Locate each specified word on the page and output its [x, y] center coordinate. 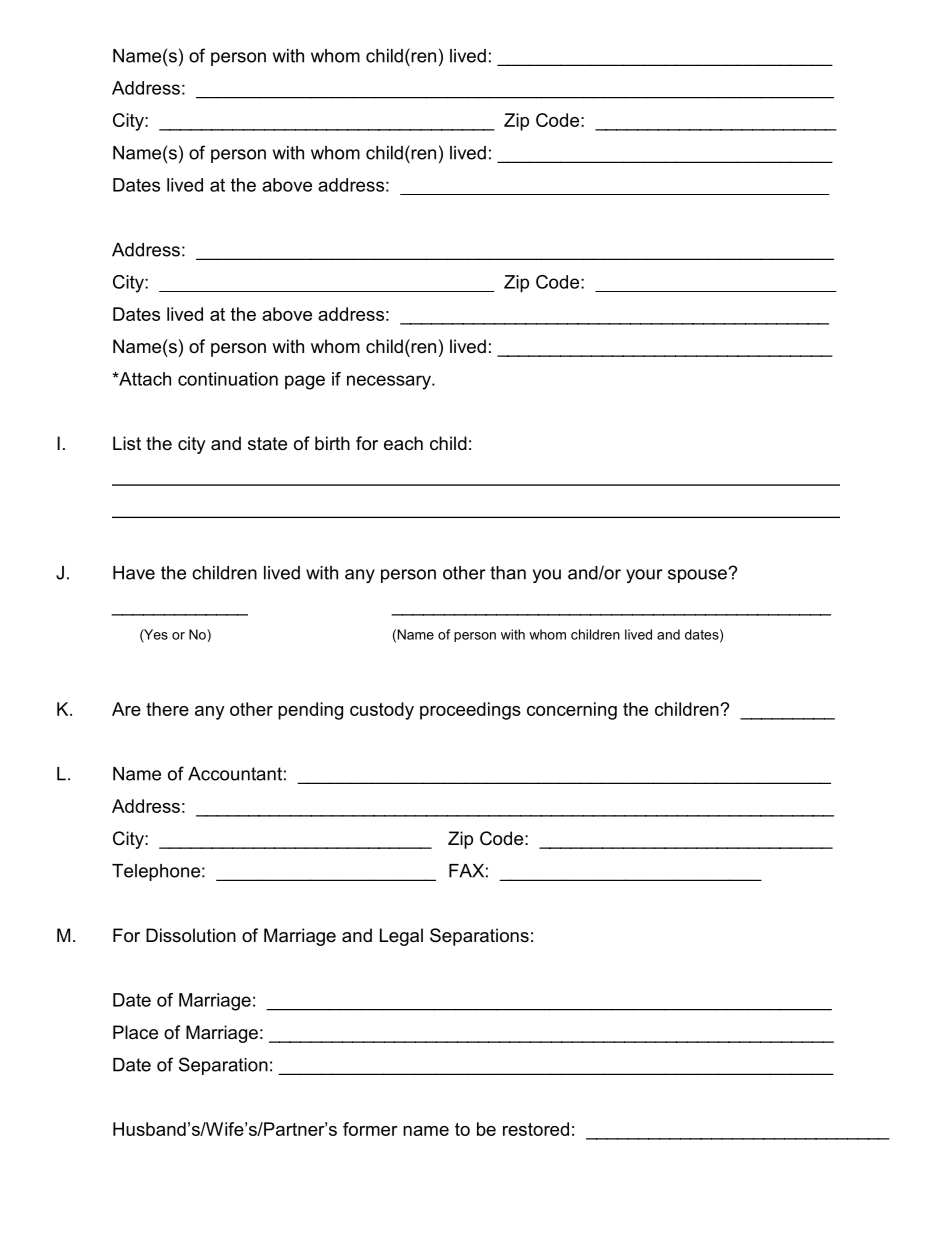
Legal [401, 937]
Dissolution [191, 935]
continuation [228, 379]
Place [135, 1032]
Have [134, 573]
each [403, 443]
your [644, 576]
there [167, 709]
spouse [697, 576]
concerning [572, 711]
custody [382, 711]
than [508, 573]
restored [536, 1129]
